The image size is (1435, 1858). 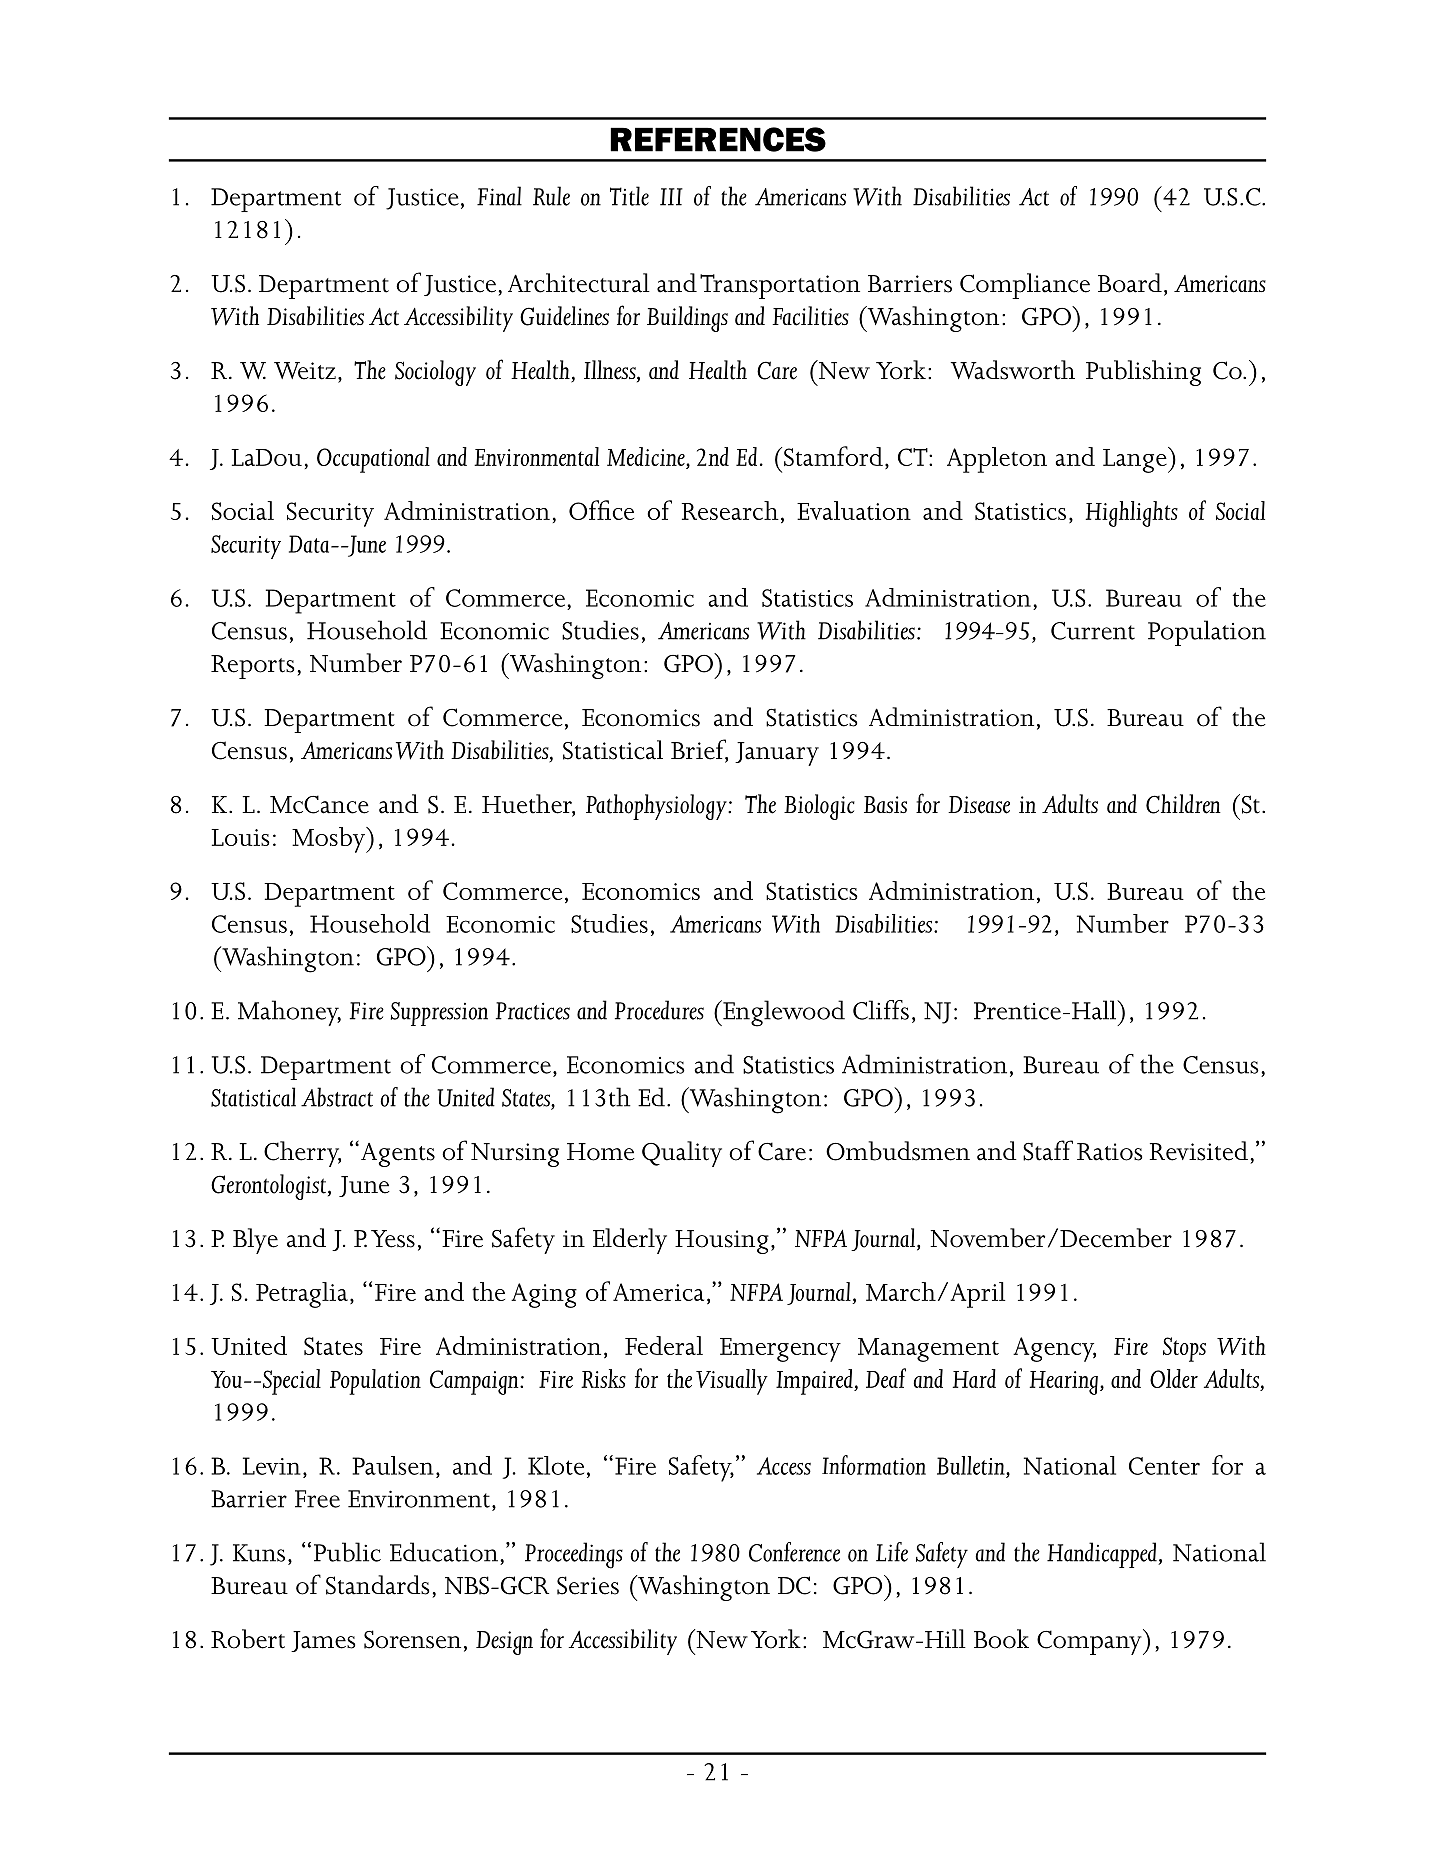 What do you see at coordinates (1183, 804) in the document?
I see `Children` at bounding box center [1183, 804].
